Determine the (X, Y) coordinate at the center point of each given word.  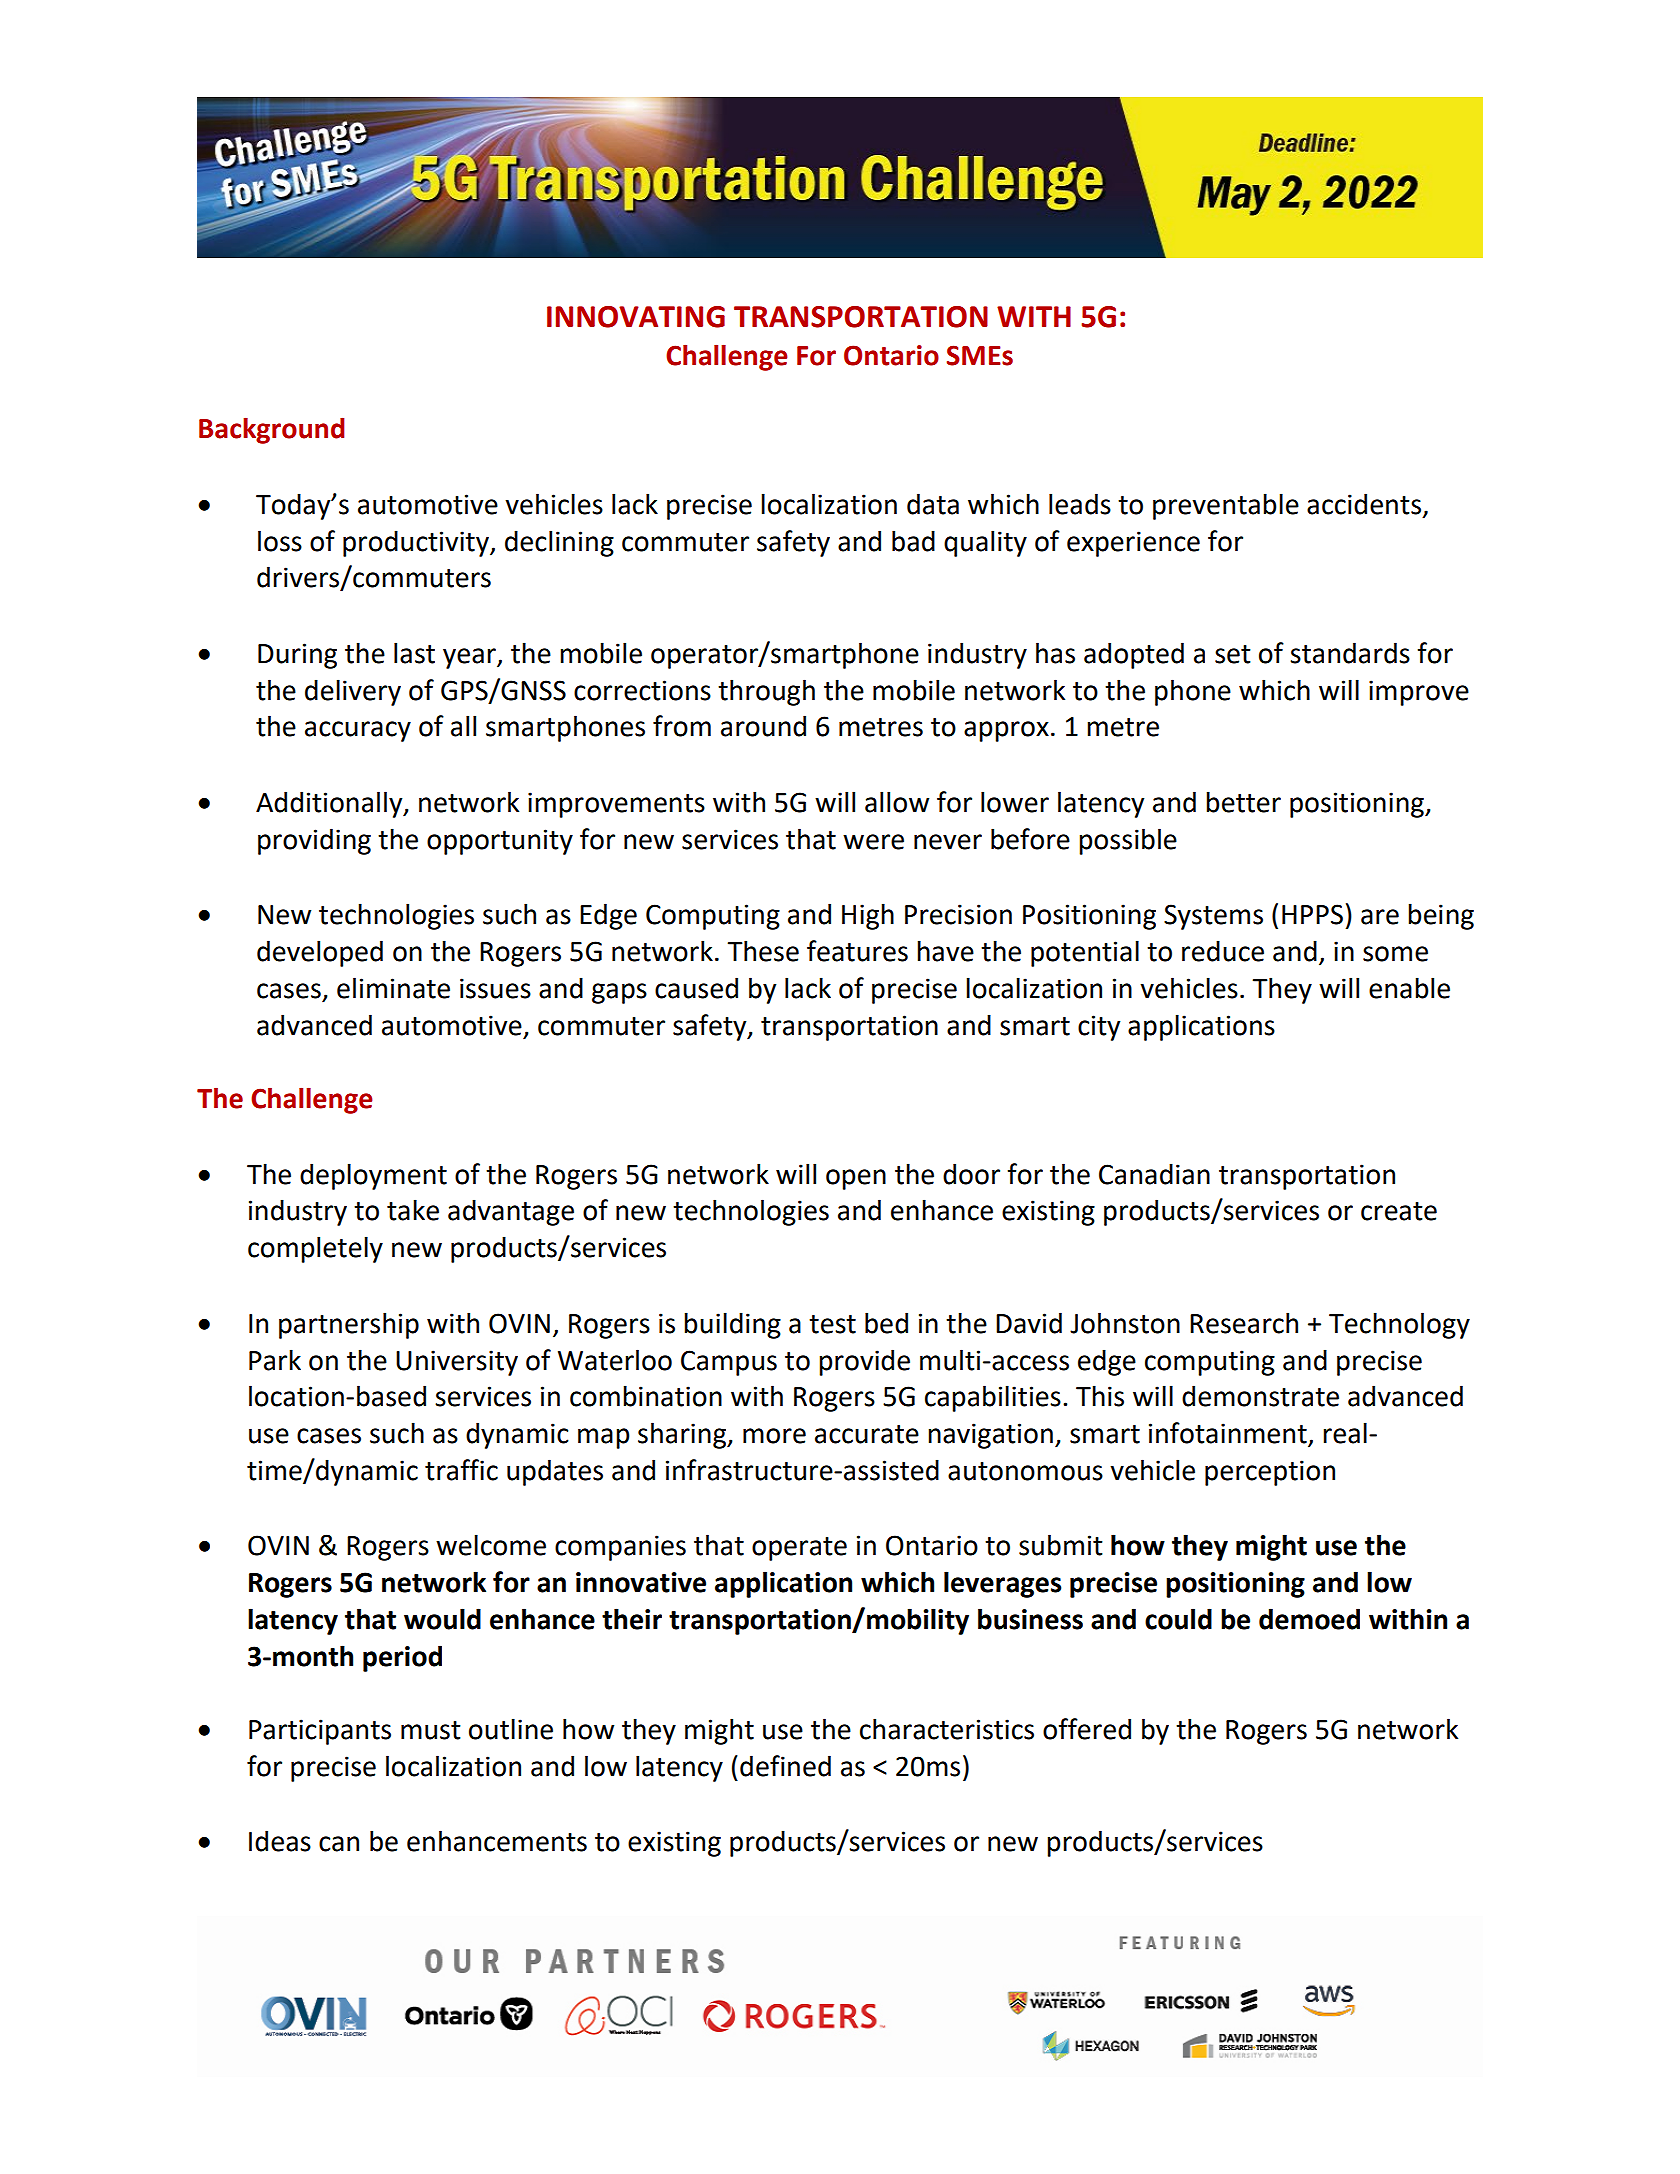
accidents (1364, 504)
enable (1409, 988)
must (431, 1730)
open (856, 1179)
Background (271, 430)
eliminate (393, 988)
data (933, 504)
